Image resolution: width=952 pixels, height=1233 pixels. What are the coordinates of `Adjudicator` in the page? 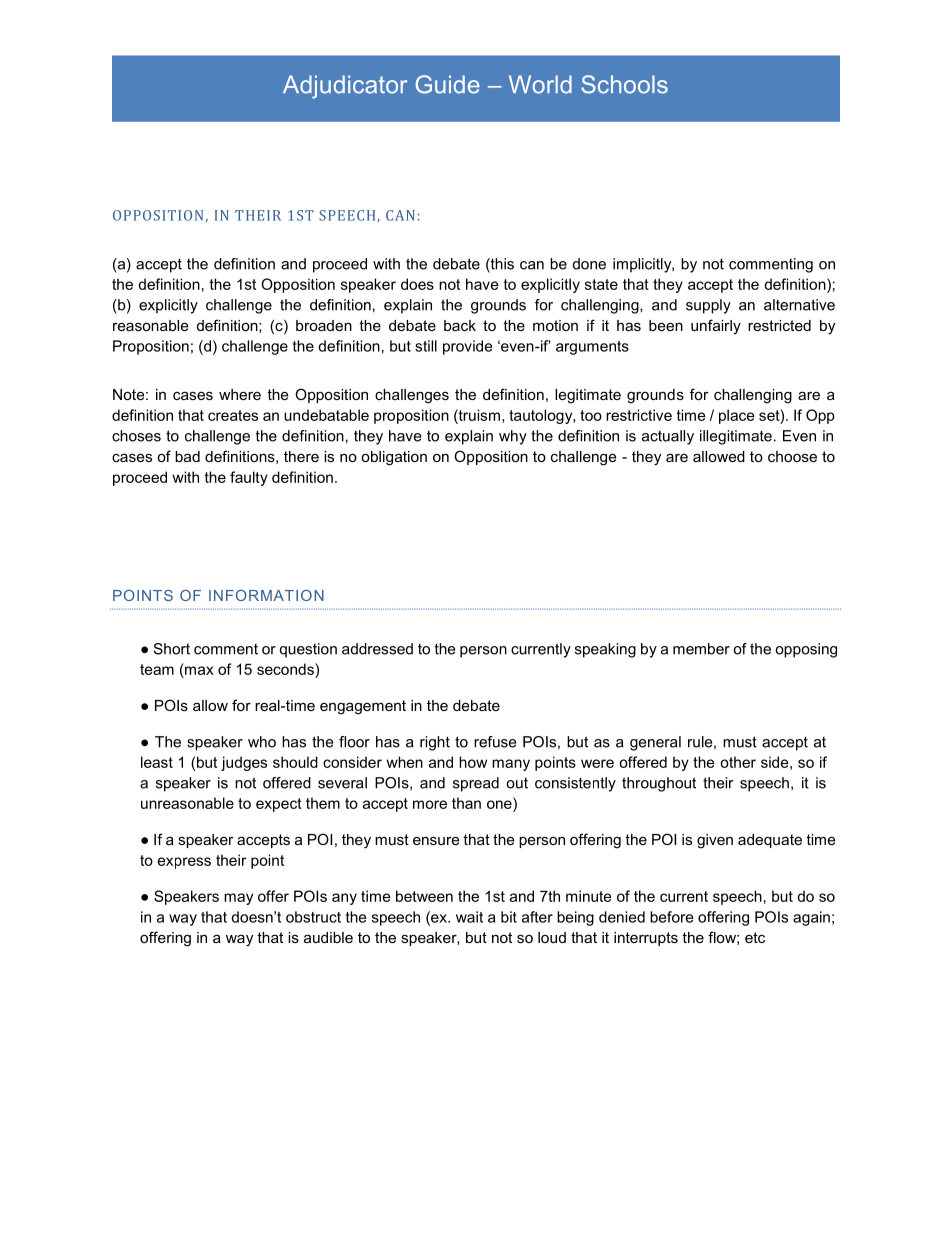 It's located at (345, 87).
